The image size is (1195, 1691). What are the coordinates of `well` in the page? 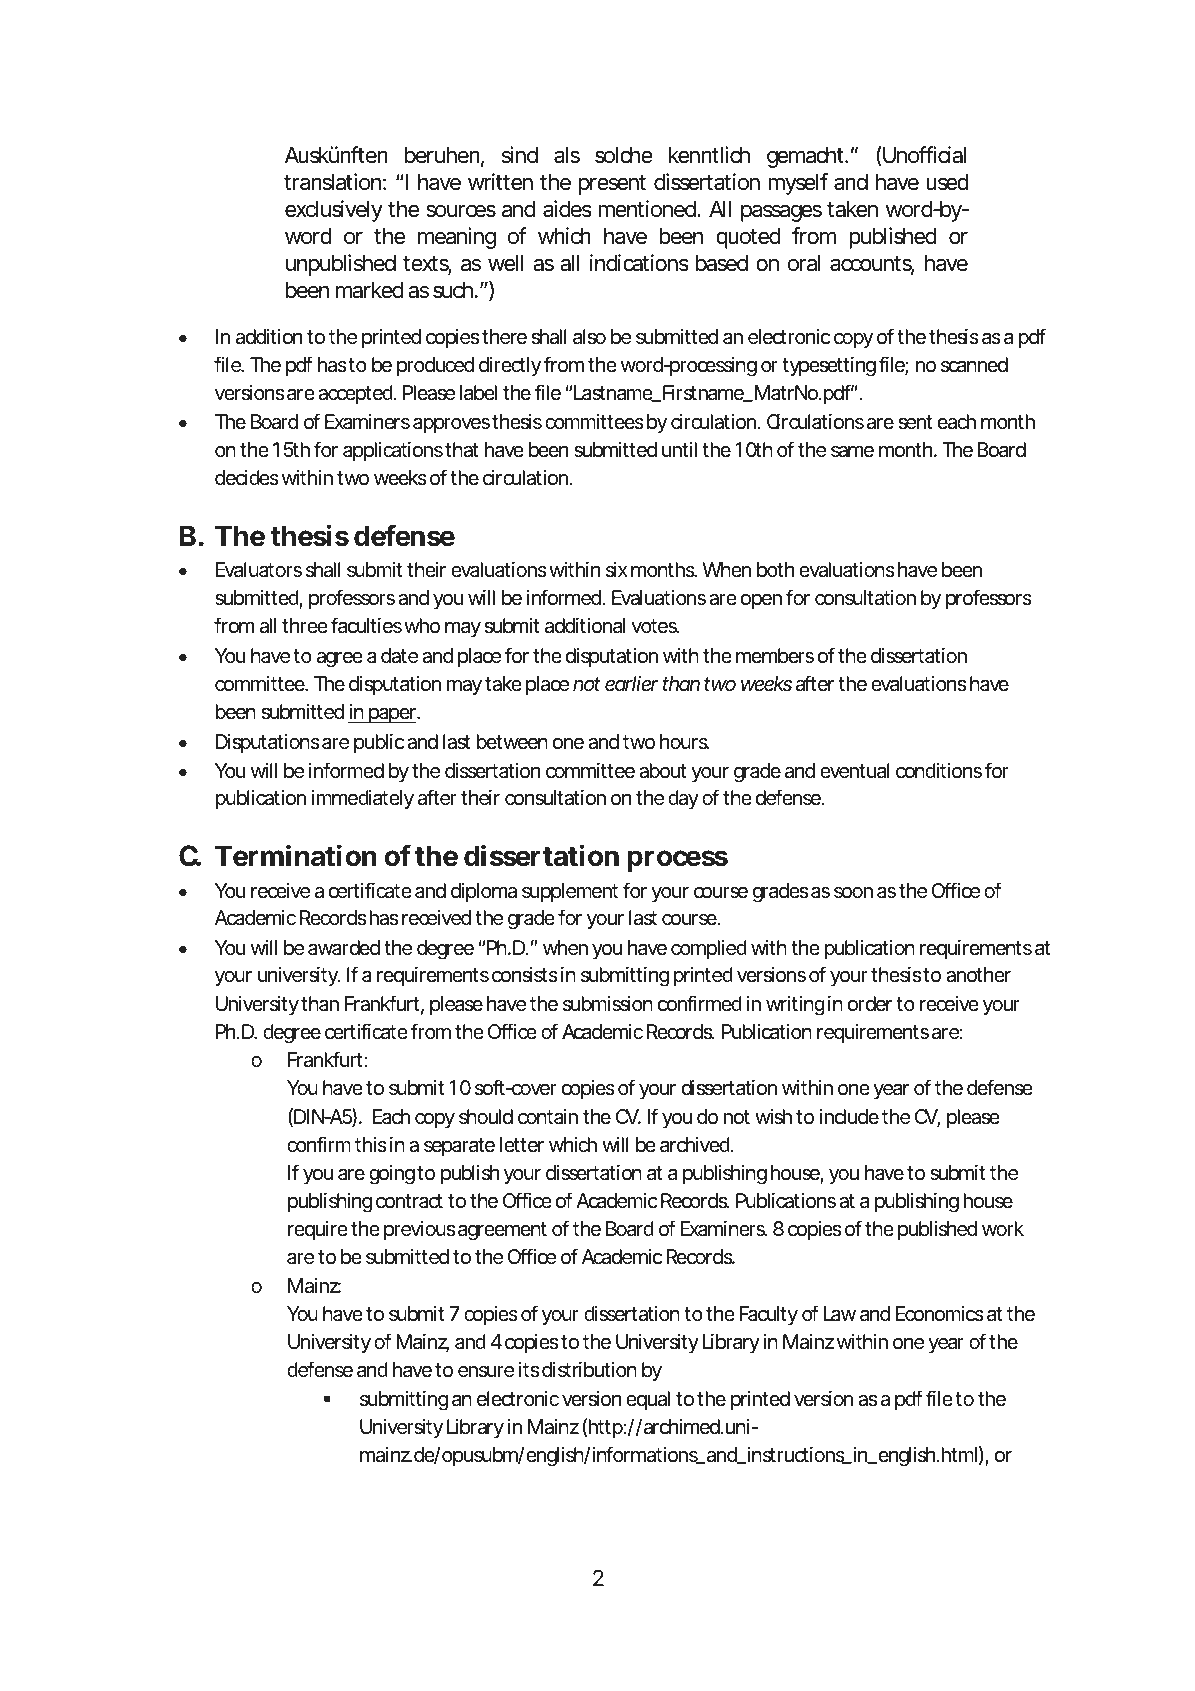 It's located at (506, 263).
